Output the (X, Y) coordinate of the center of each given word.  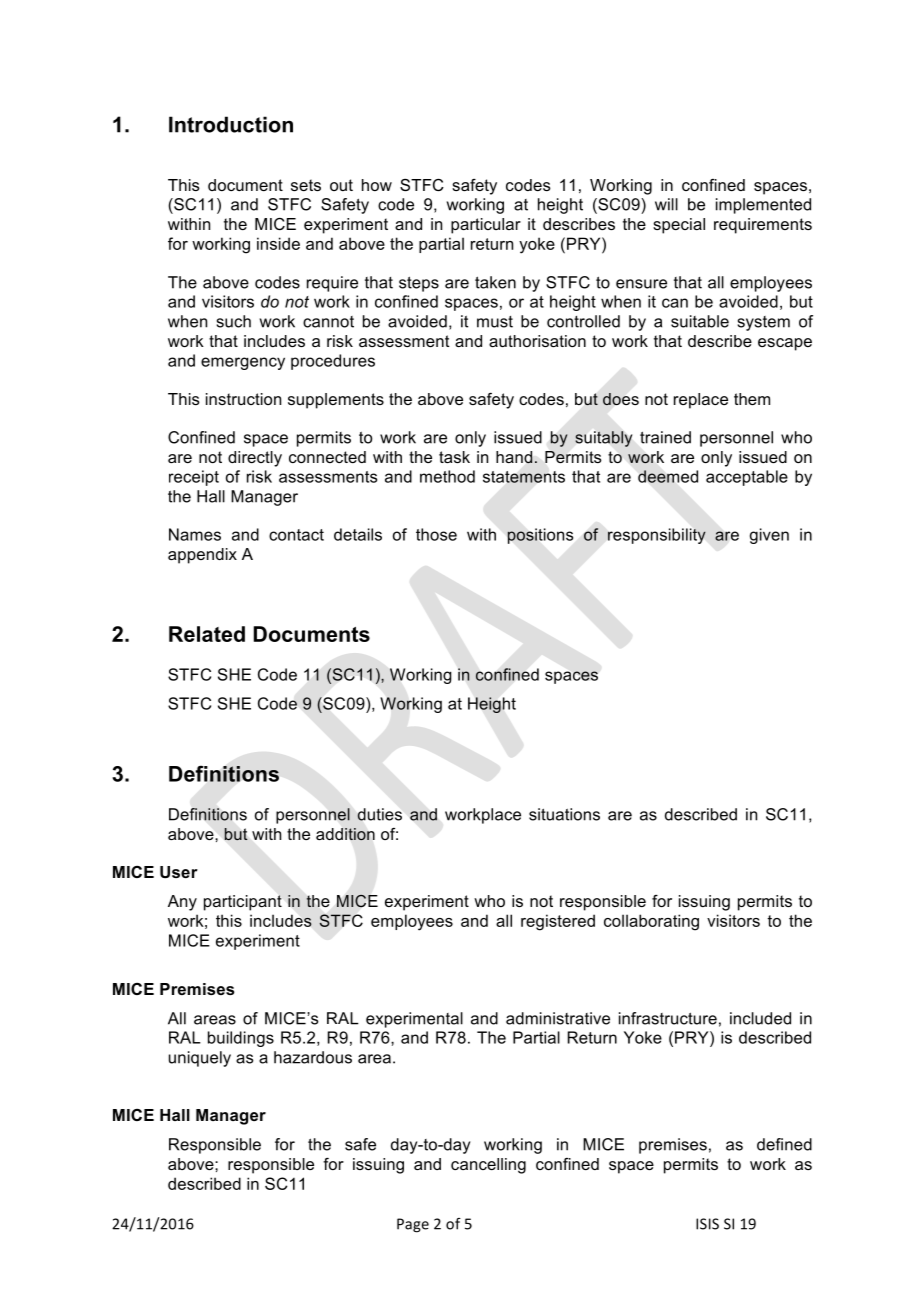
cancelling (488, 1166)
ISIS (707, 1224)
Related (207, 634)
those (436, 534)
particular (486, 226)
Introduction (231, 124)
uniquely (200, 1059)
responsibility (657, 536)
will (666, 204)
